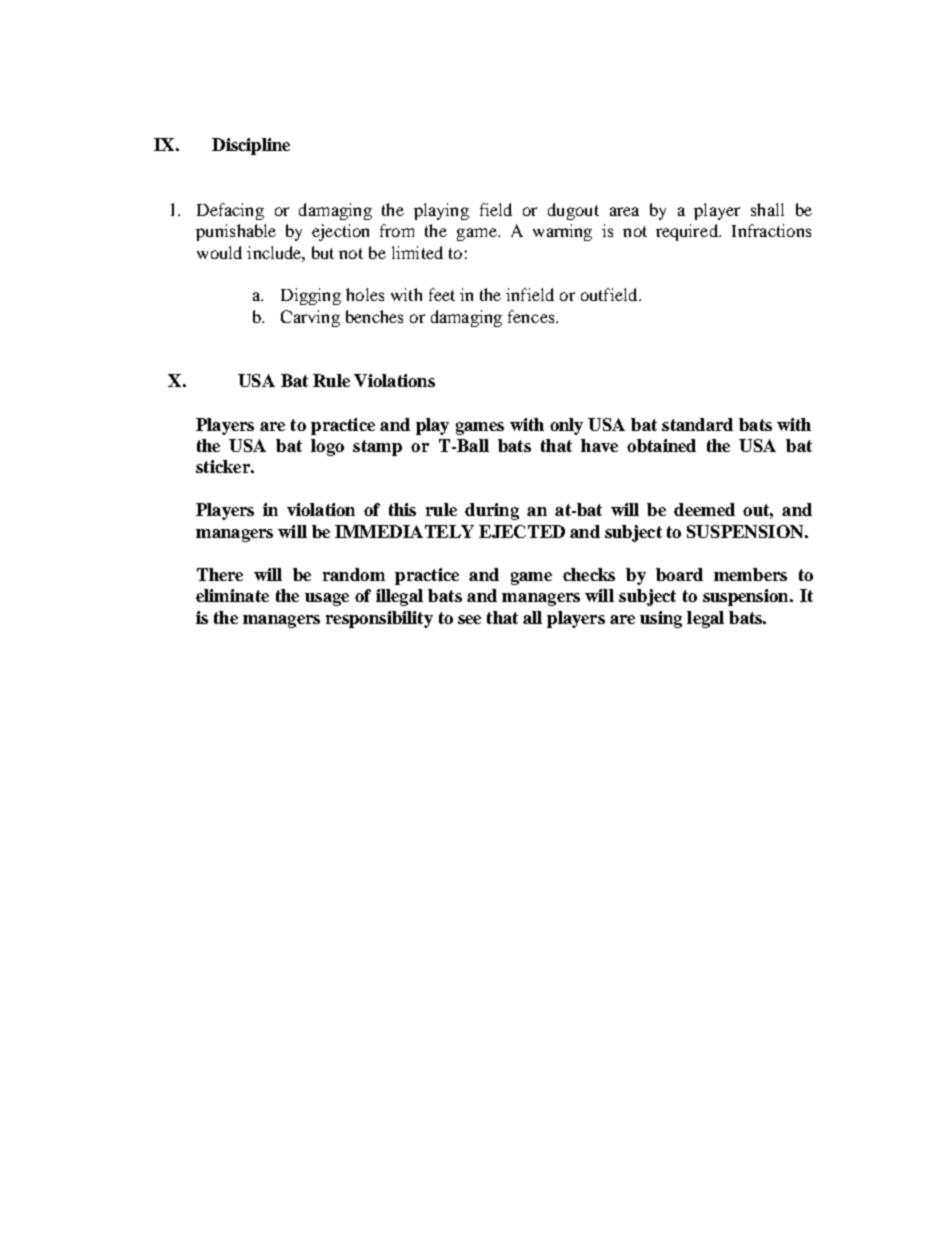  Describe the element at coordinates (704, 509) in the screenshot. I see `deemed` at that location.
